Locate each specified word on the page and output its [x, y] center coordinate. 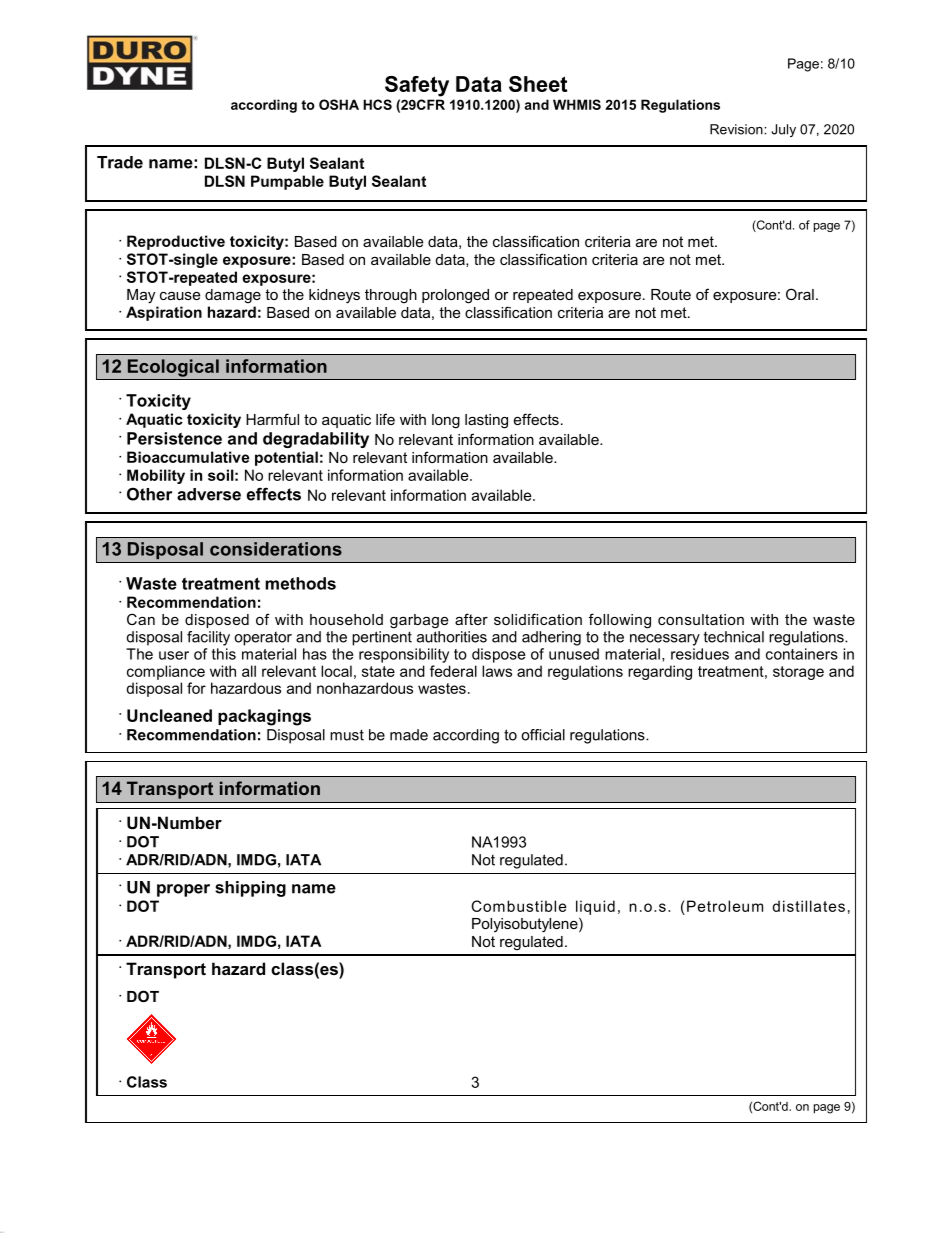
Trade [120, 162]
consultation [701, 619]
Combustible [519, 906]
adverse [209, 494]
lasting [486, 421]
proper [183, 890]
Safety [417, 86]
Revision [737, 129]
